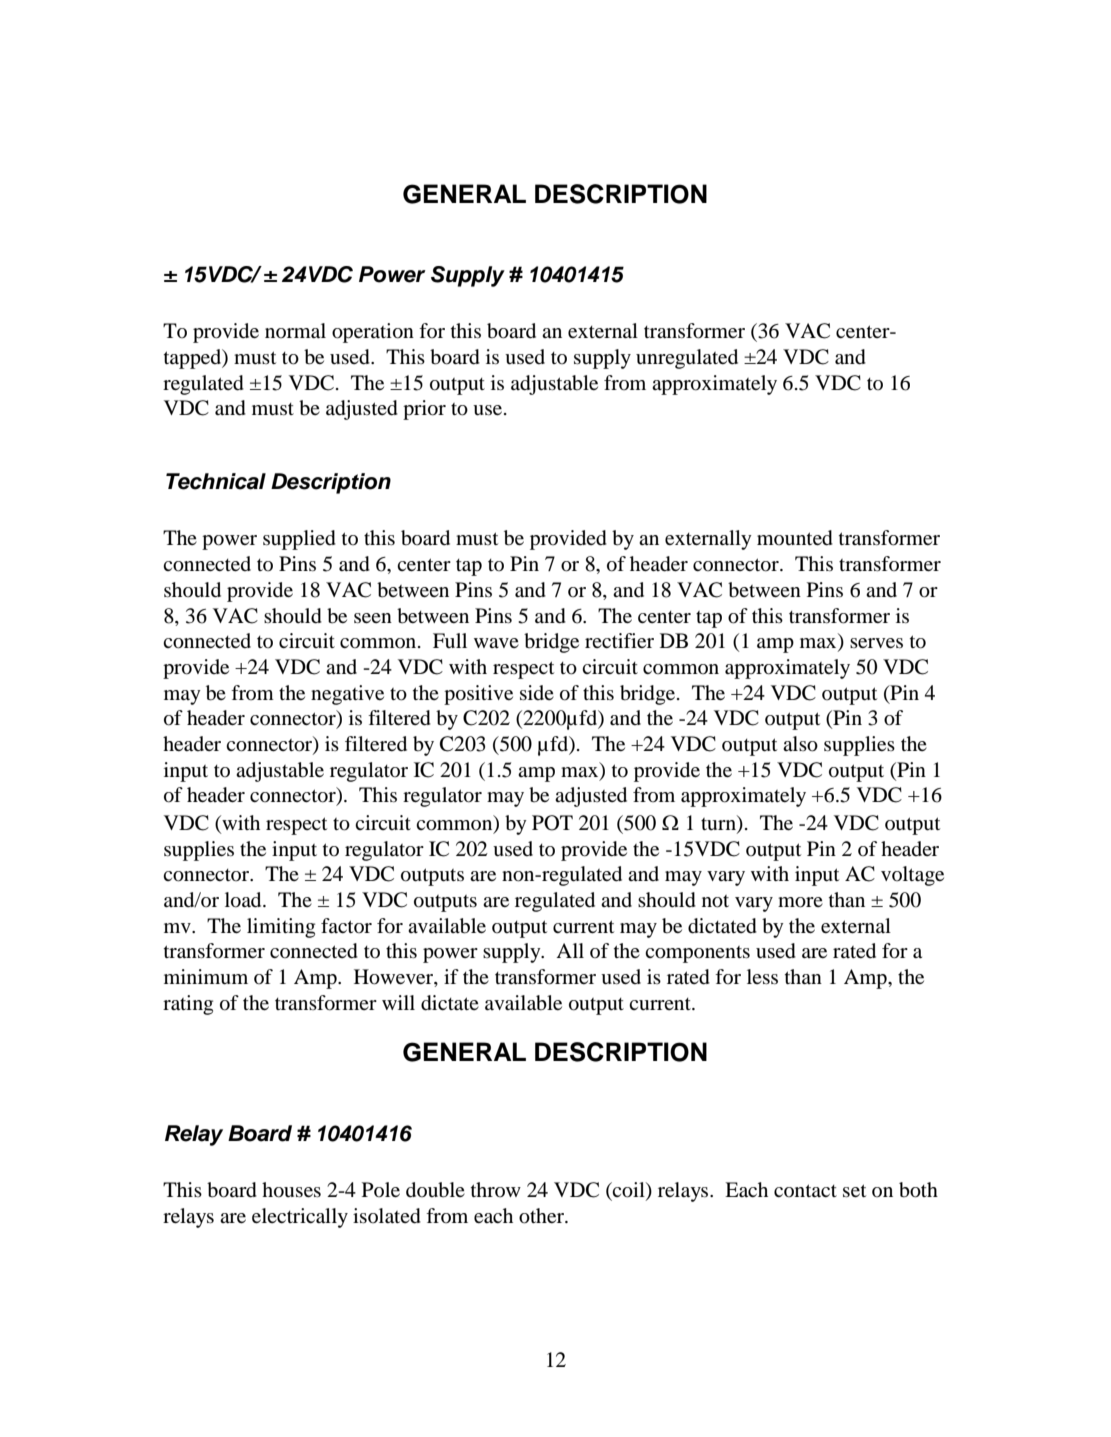 This image has width=1111, height=1437. What do you see at coordinates (291, 1190) in the image?
I see `houses` at bounding box center [291, 1190].
